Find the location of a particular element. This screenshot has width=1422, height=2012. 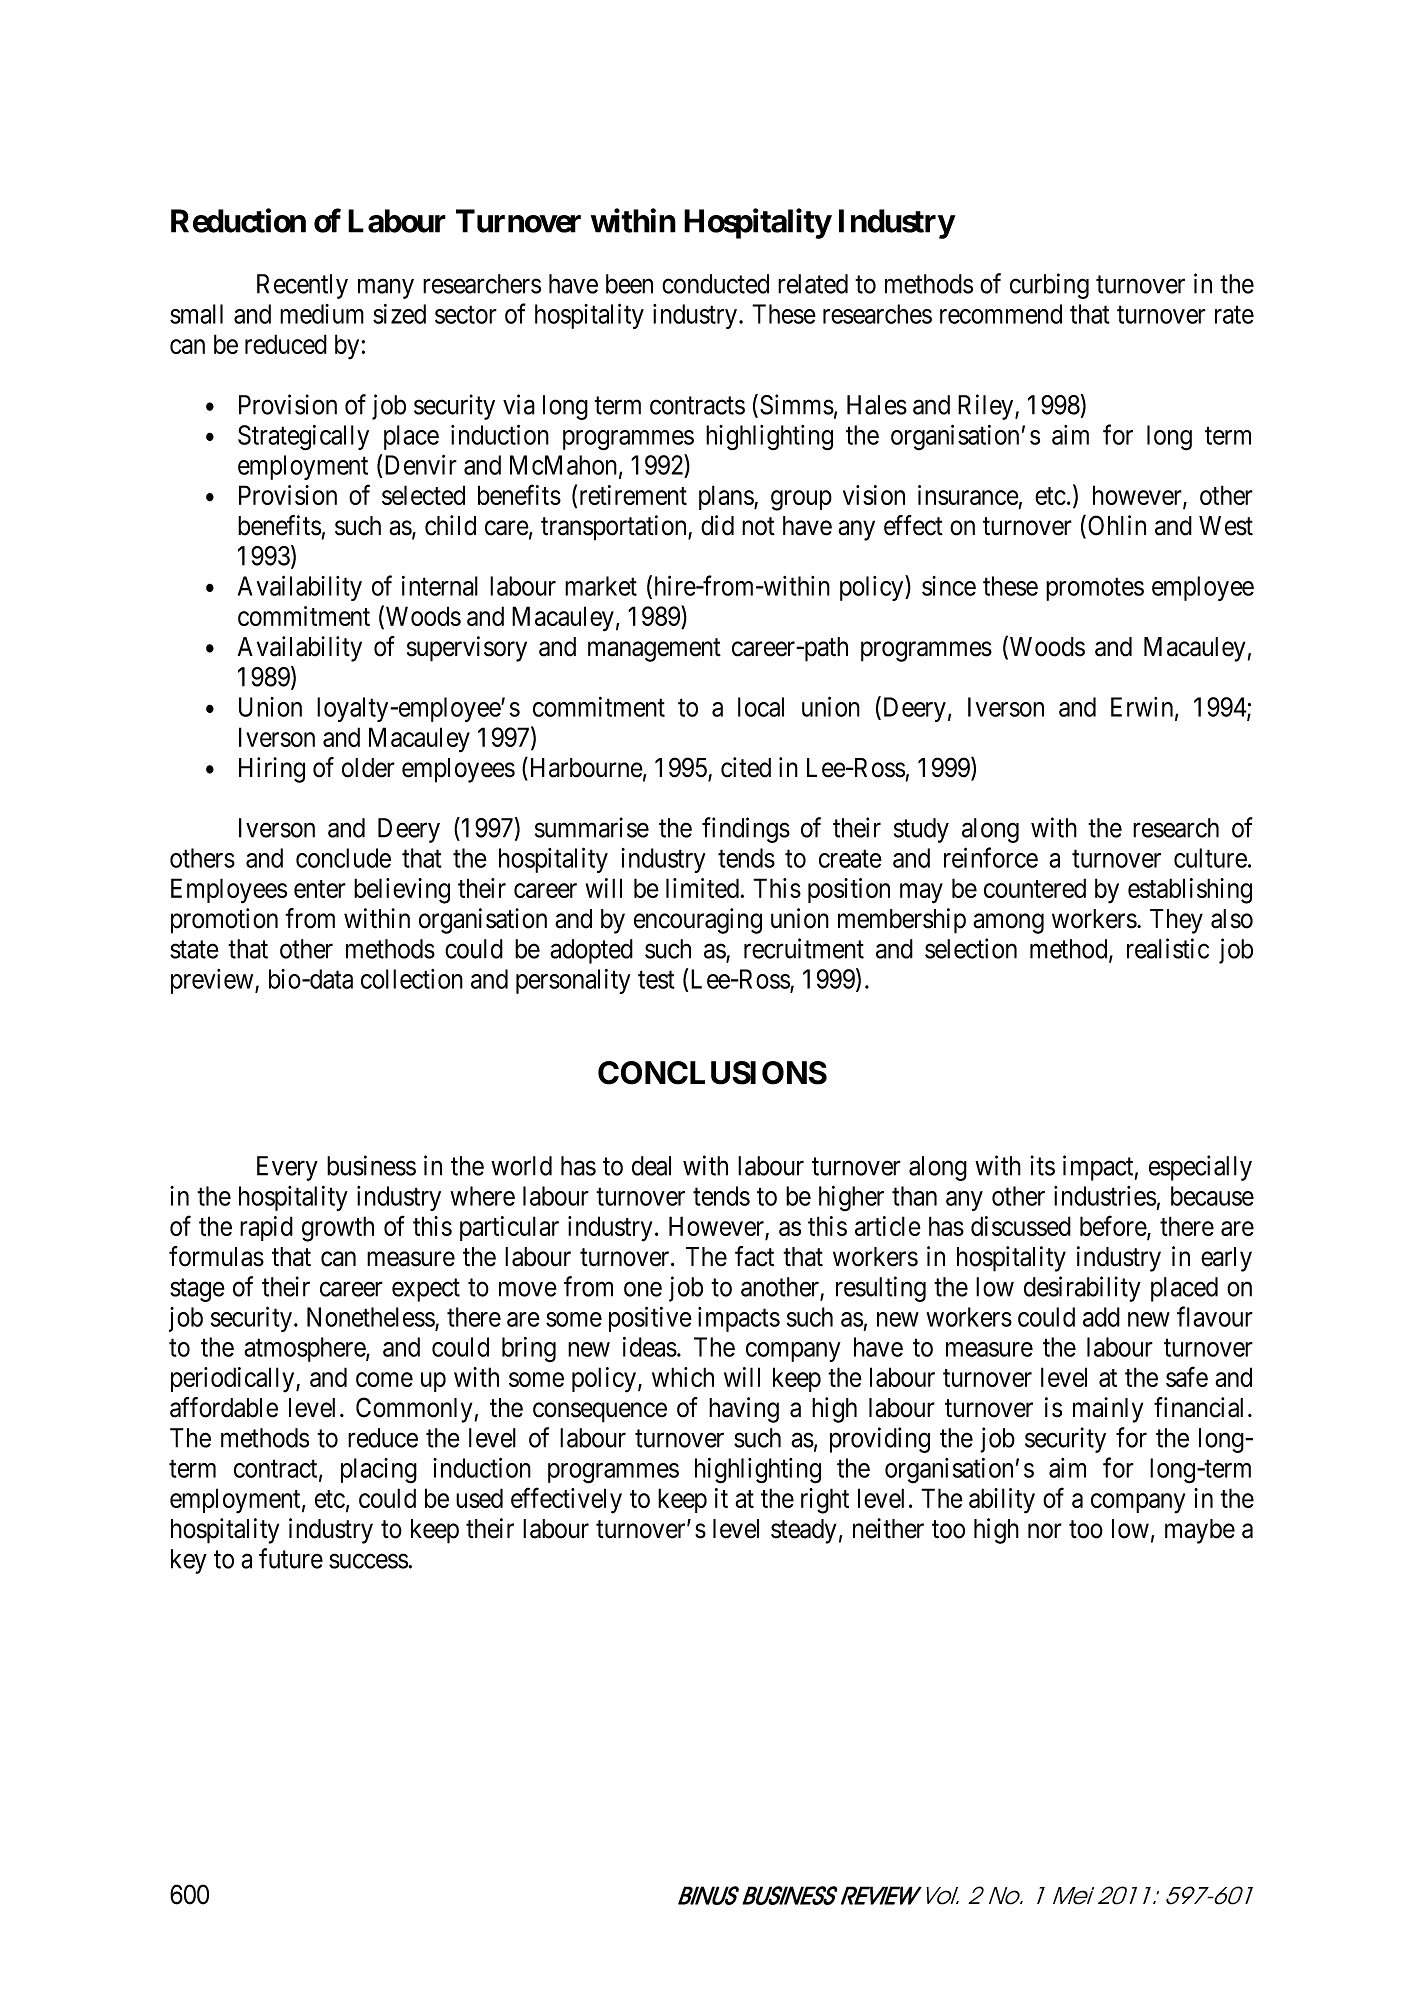

curbing is located at coordinates (1049, 286).
